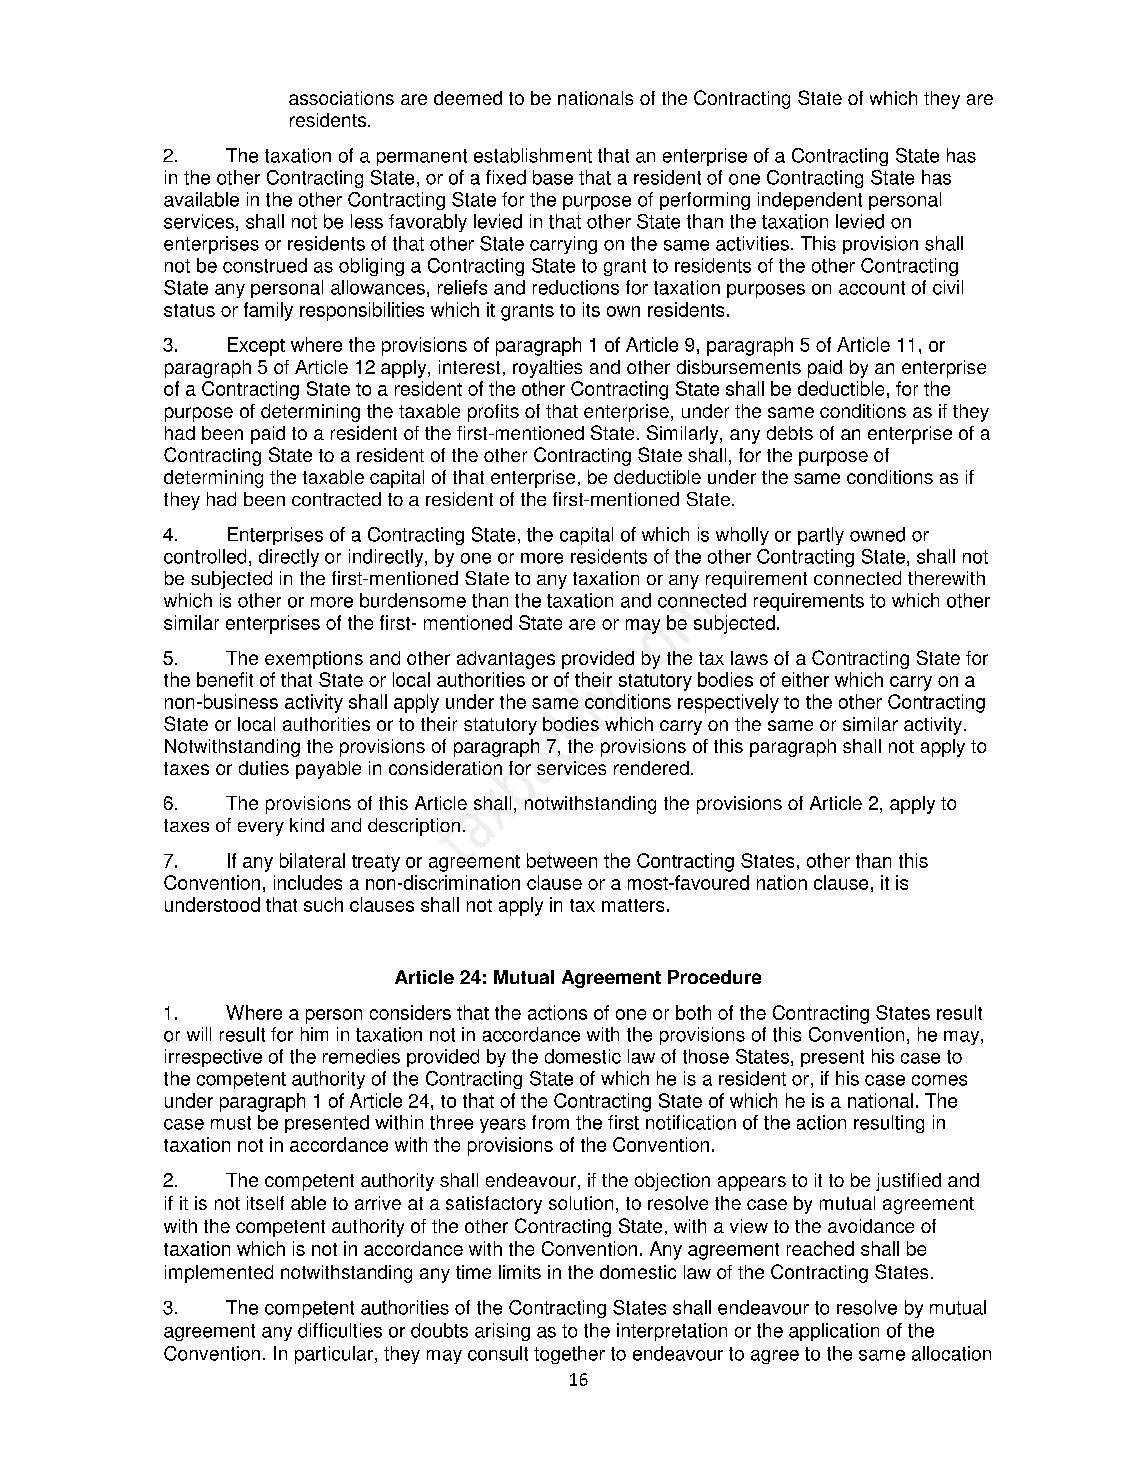 This image has width=1143, height=1479. Describe the element at coordinates (340, 1330) in the image. I see `difficulties` at that location.
